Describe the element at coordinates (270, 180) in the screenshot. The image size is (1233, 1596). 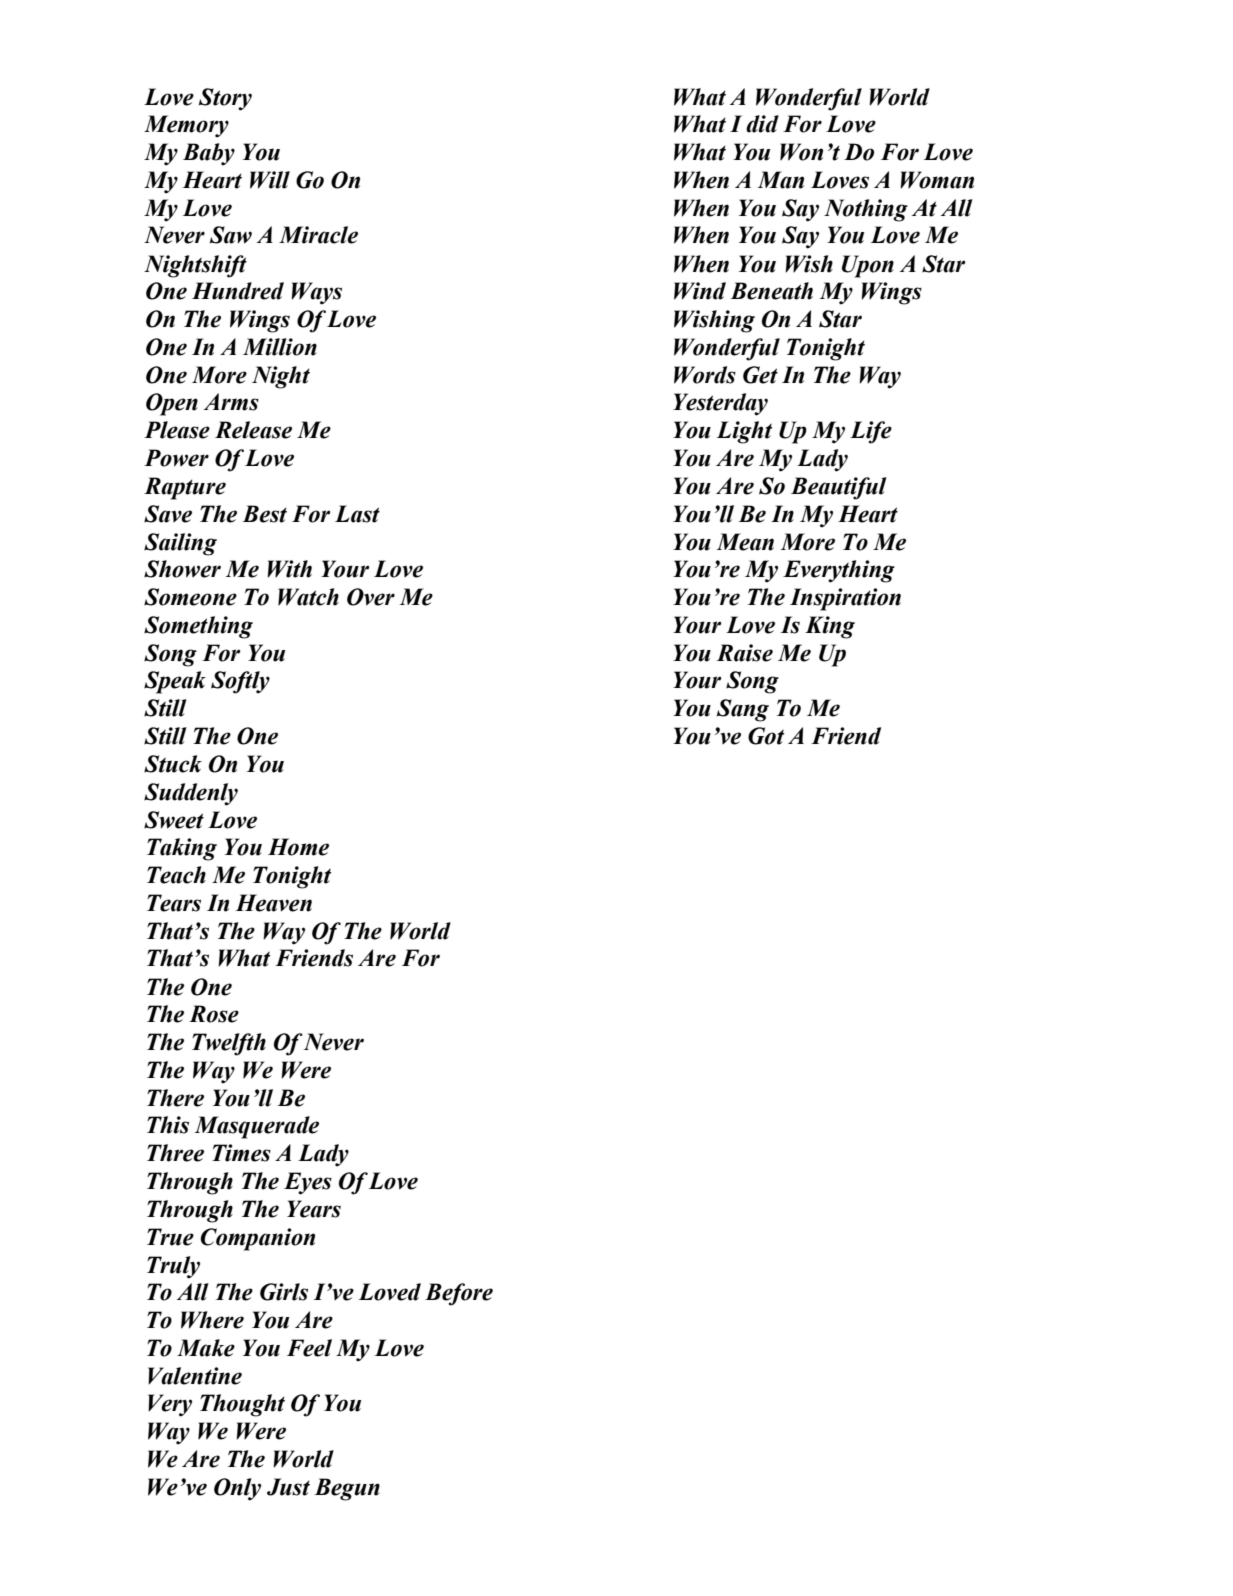
I see `Will` at that location.
